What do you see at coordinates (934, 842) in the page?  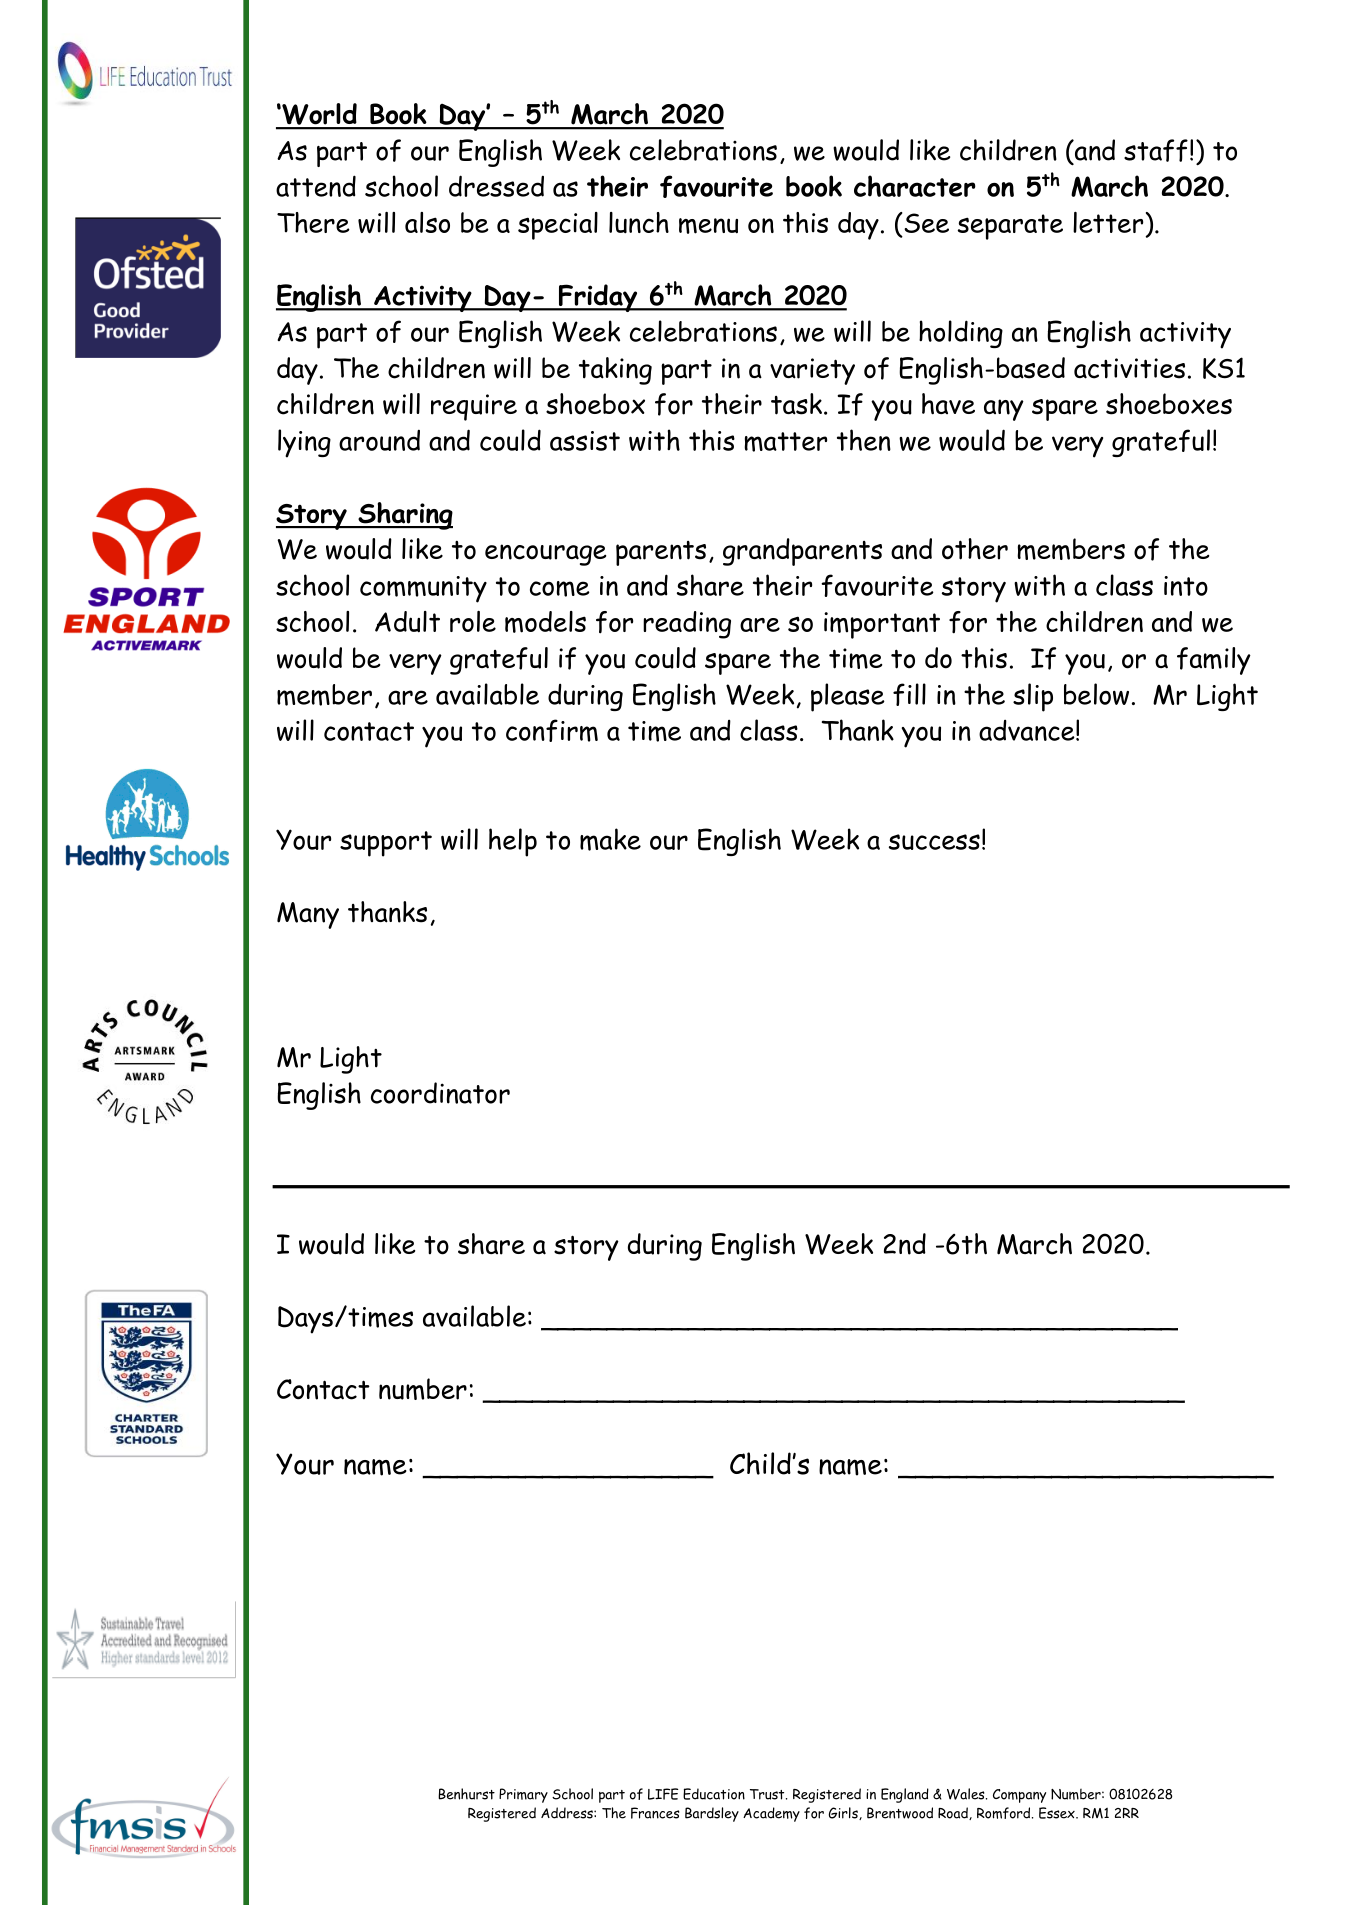 I see `success` at bounding box center [934, 842].
